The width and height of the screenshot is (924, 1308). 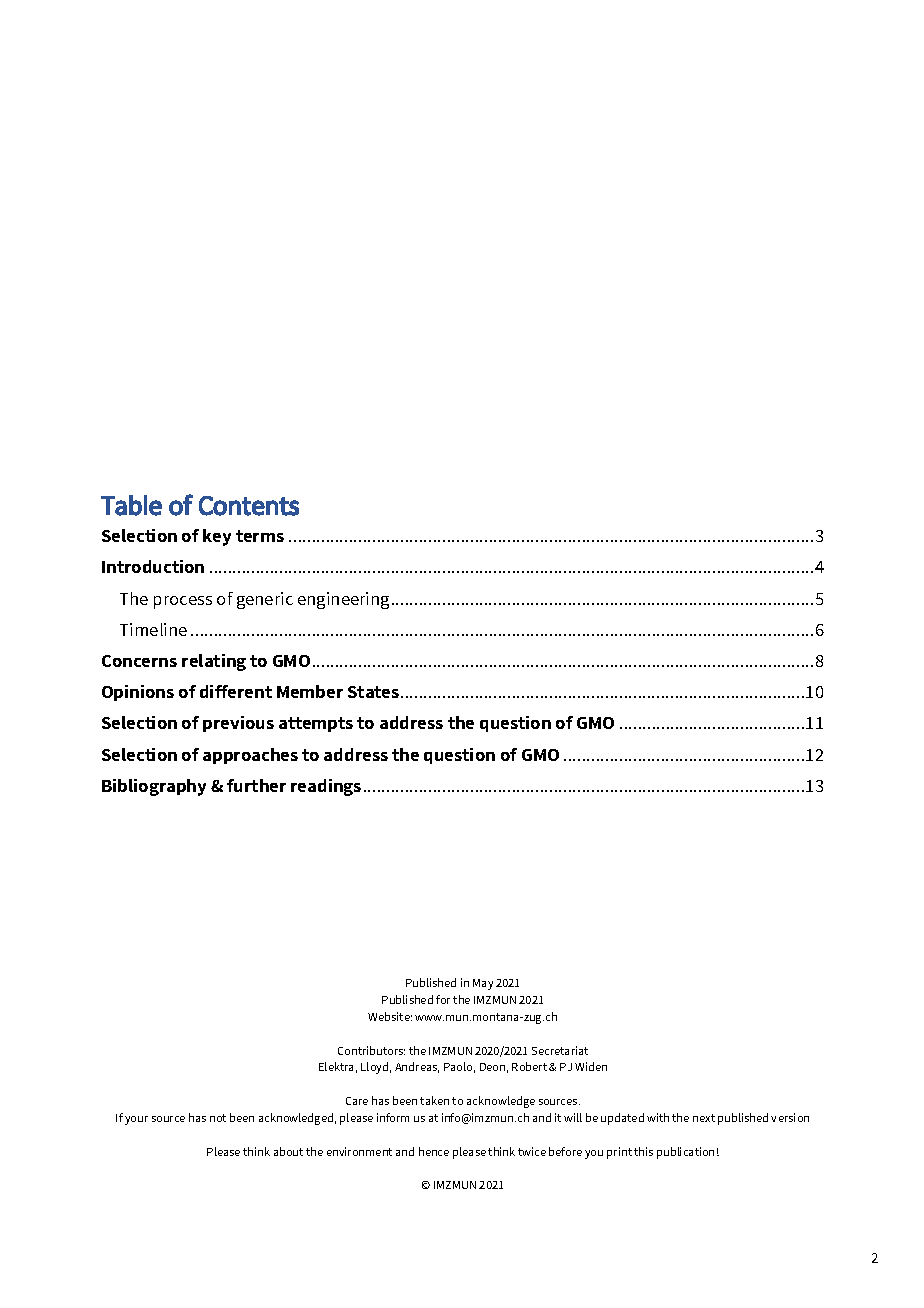 What do you see at coordinates (217, 537) in the screenshot?
I see `key` at bounding box center [217, 537].
